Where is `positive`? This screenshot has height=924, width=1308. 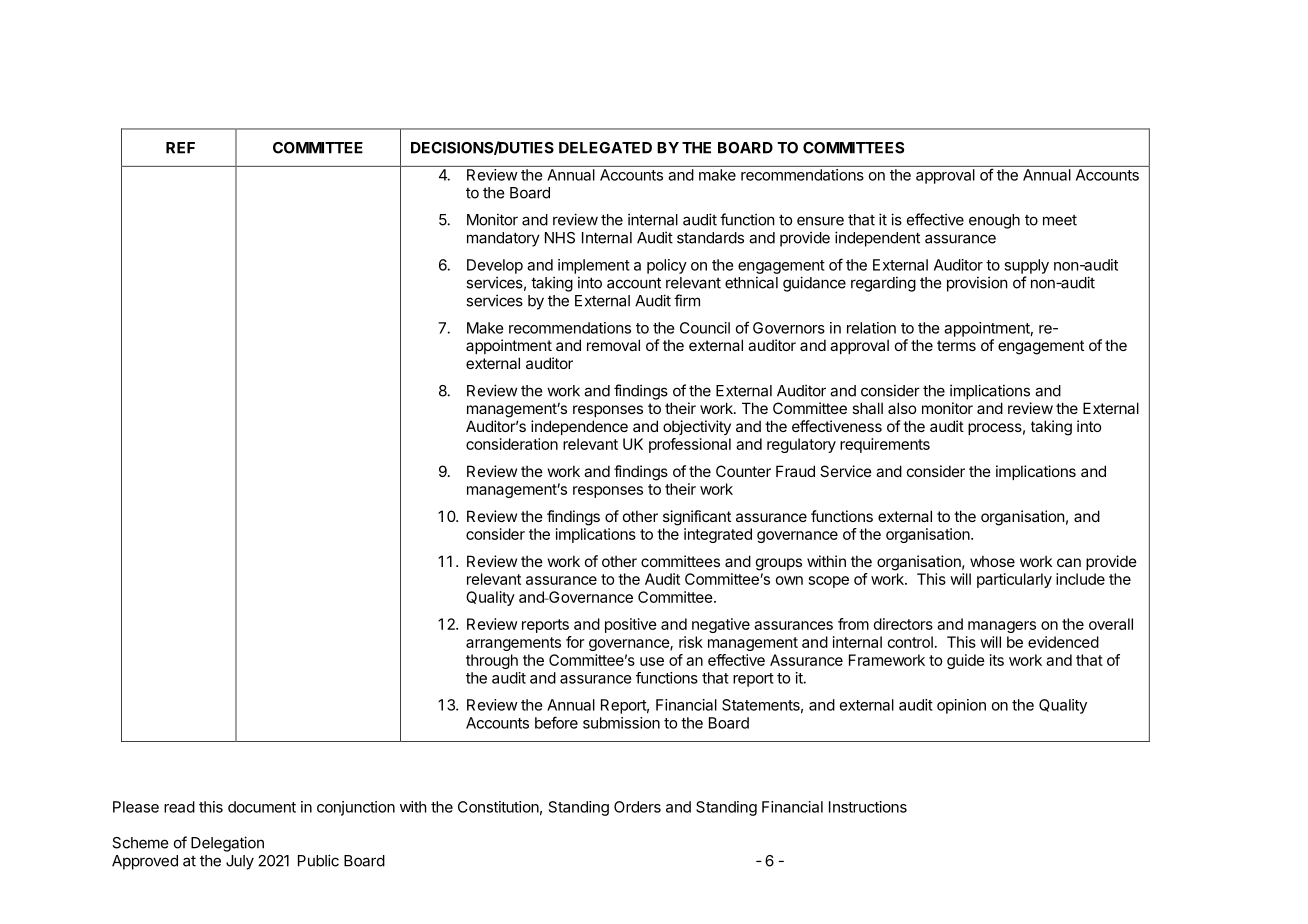 positive is located at coordinates (631, 625).
